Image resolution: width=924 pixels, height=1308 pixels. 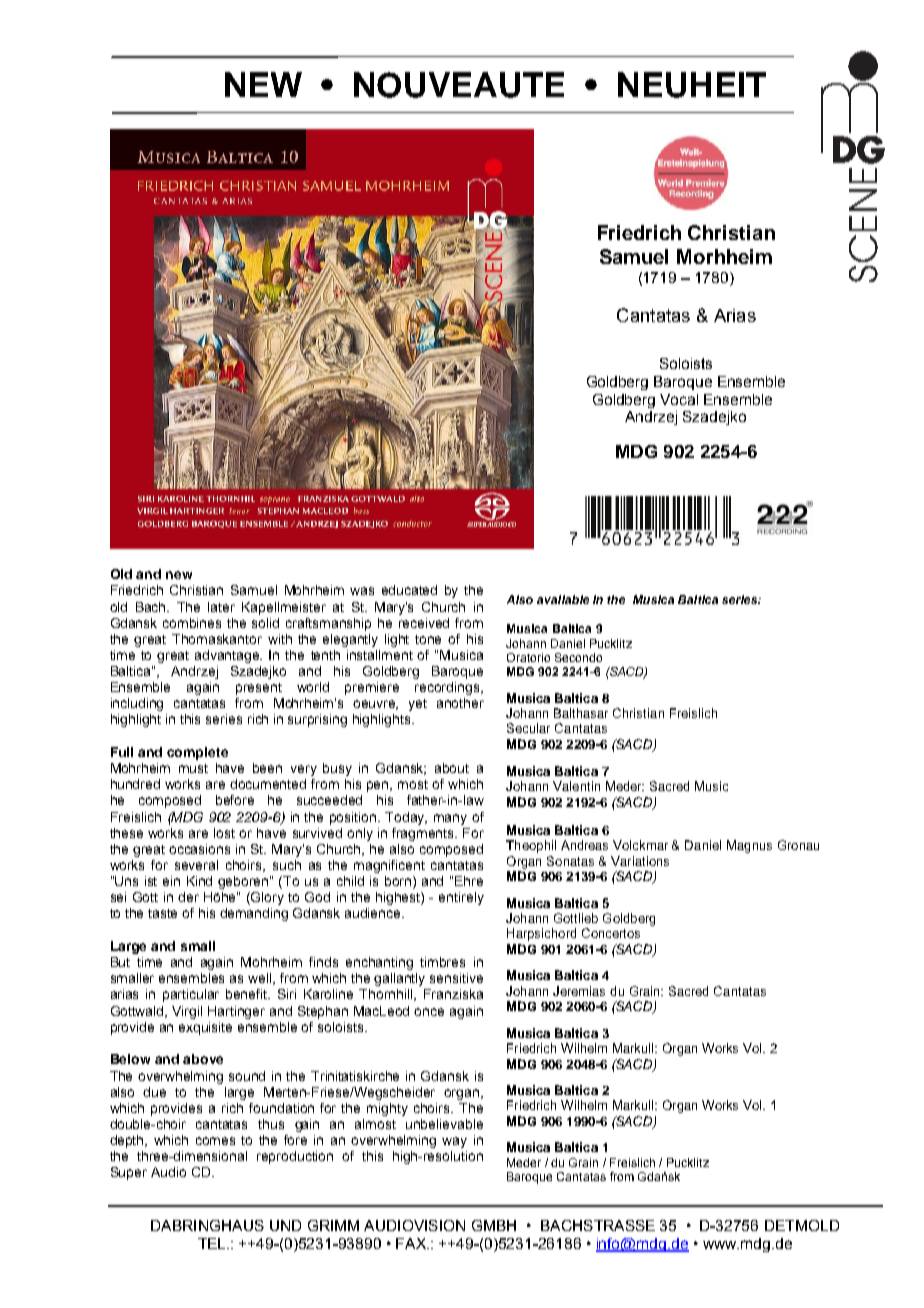 What do you see at coordinates (563, 599) in the image?
I see `available` at bounding box center [563, 599].
